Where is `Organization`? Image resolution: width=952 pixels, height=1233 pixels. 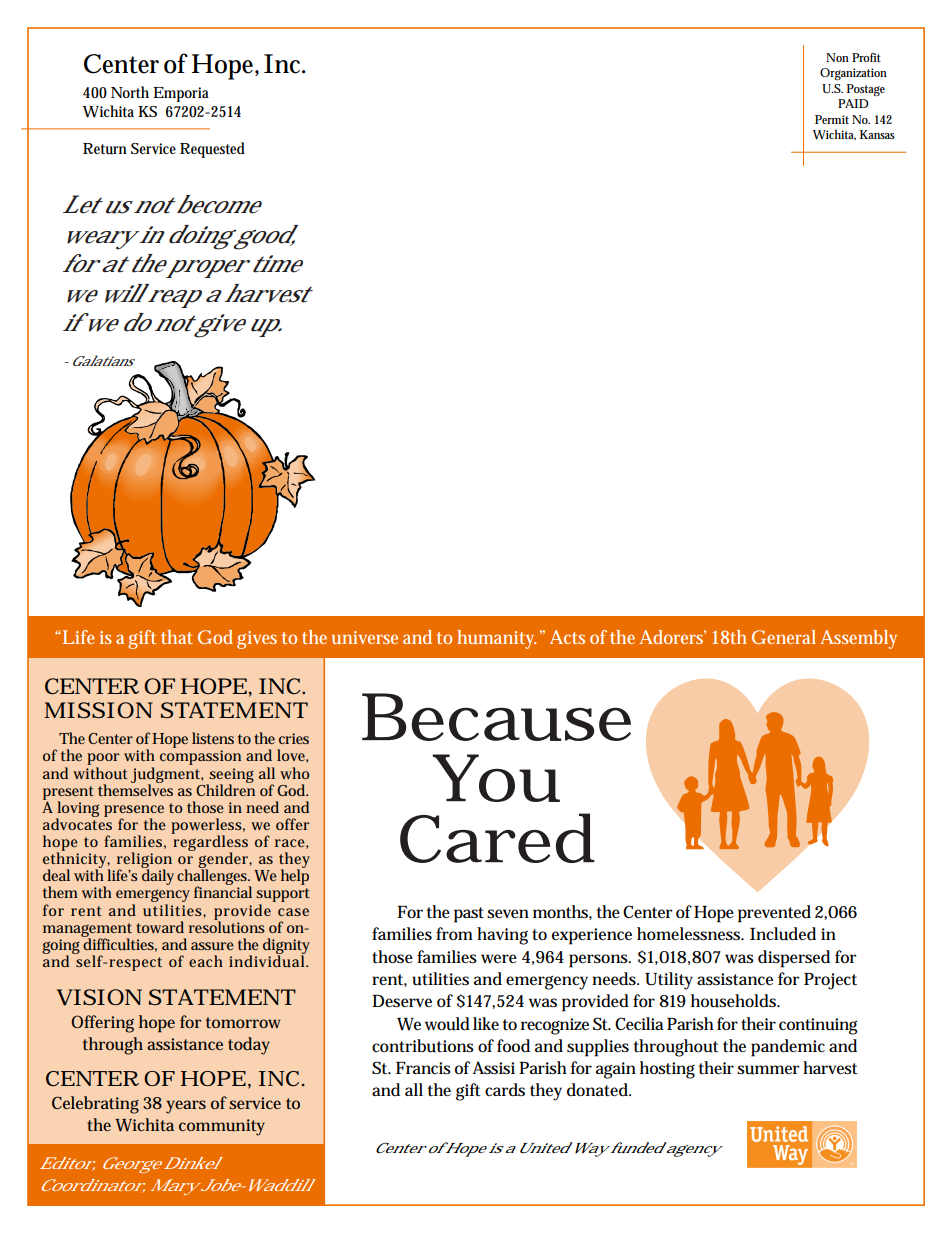
Organization is located at coordinates (853, 74).
